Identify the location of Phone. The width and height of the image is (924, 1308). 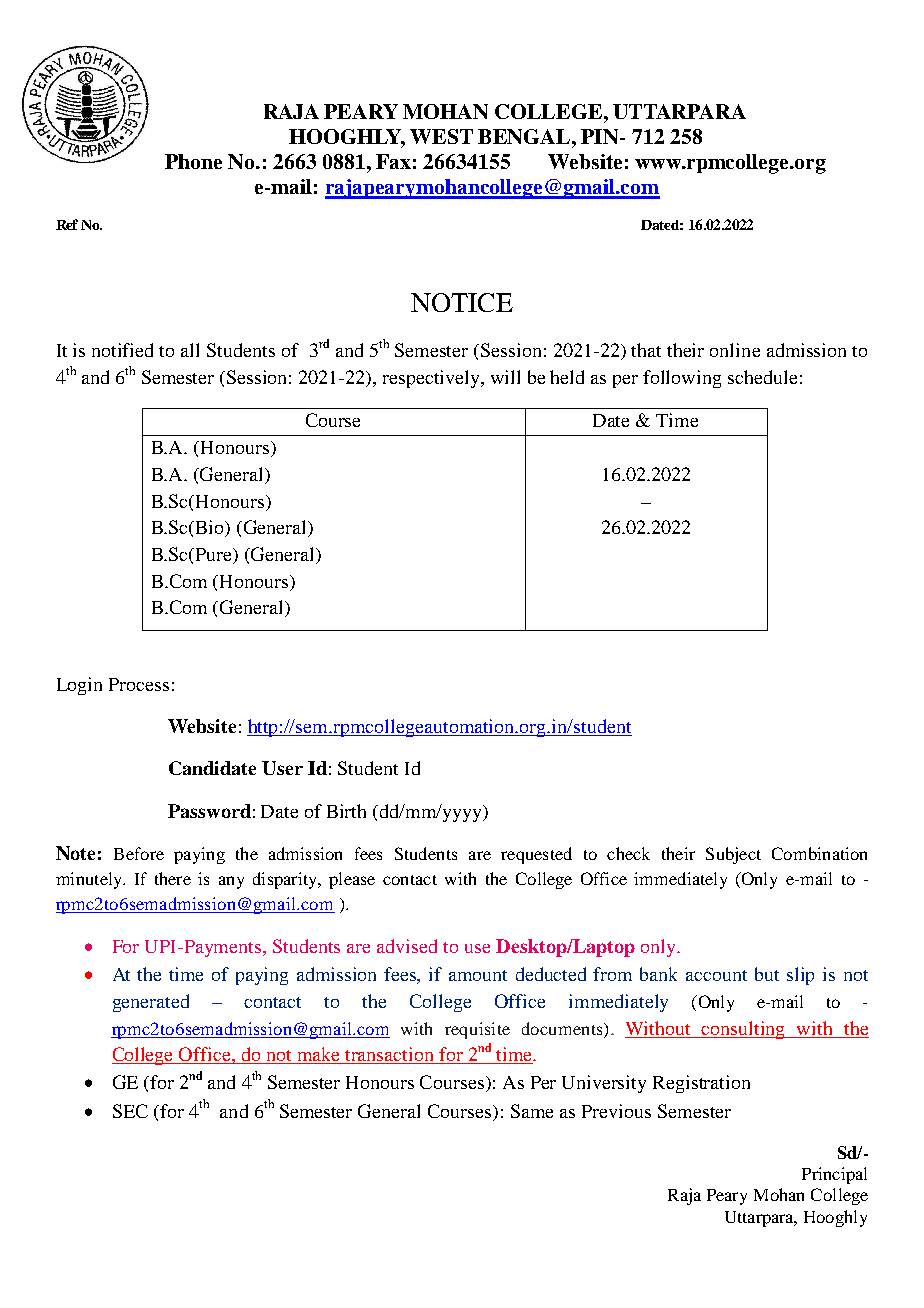
(193, 161).
